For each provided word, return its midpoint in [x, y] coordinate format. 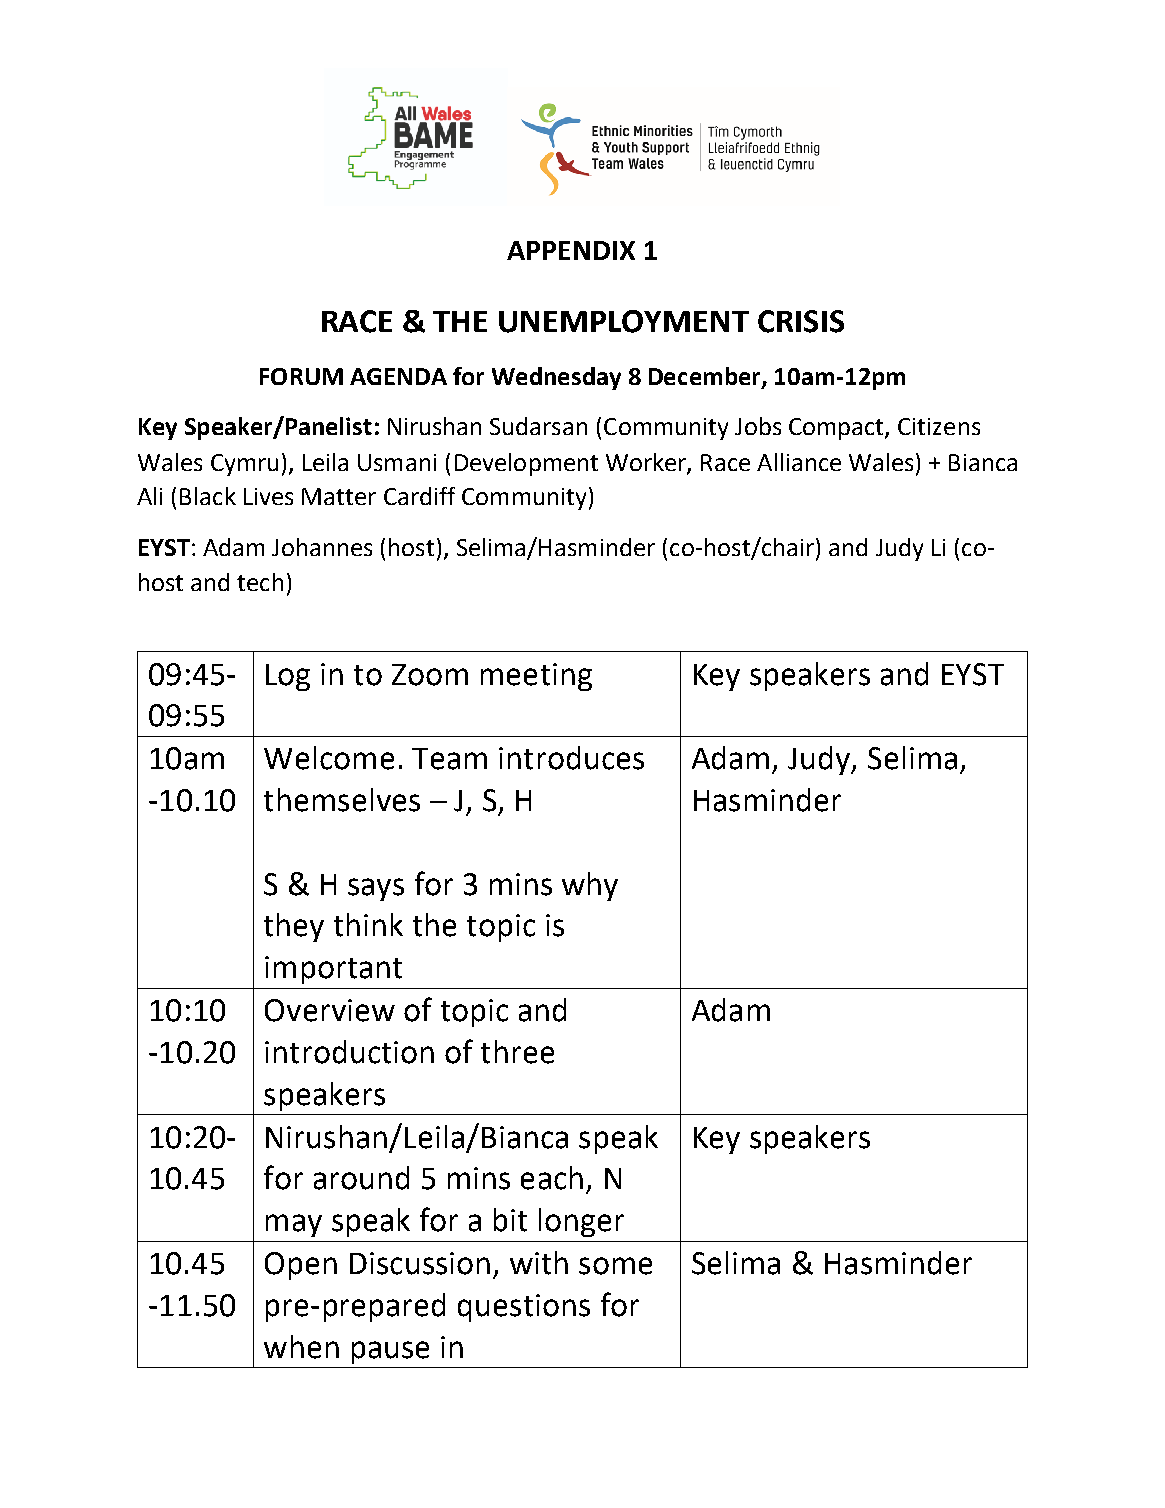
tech [260, 582]
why [590, 886]
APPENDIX [571, 250]
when [301, 1347]
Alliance [799, 462]
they [294, 927]
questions [524, 1308]
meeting [536, 677]
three [517, 1052]
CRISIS [801, 321]
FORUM [301, 376]
